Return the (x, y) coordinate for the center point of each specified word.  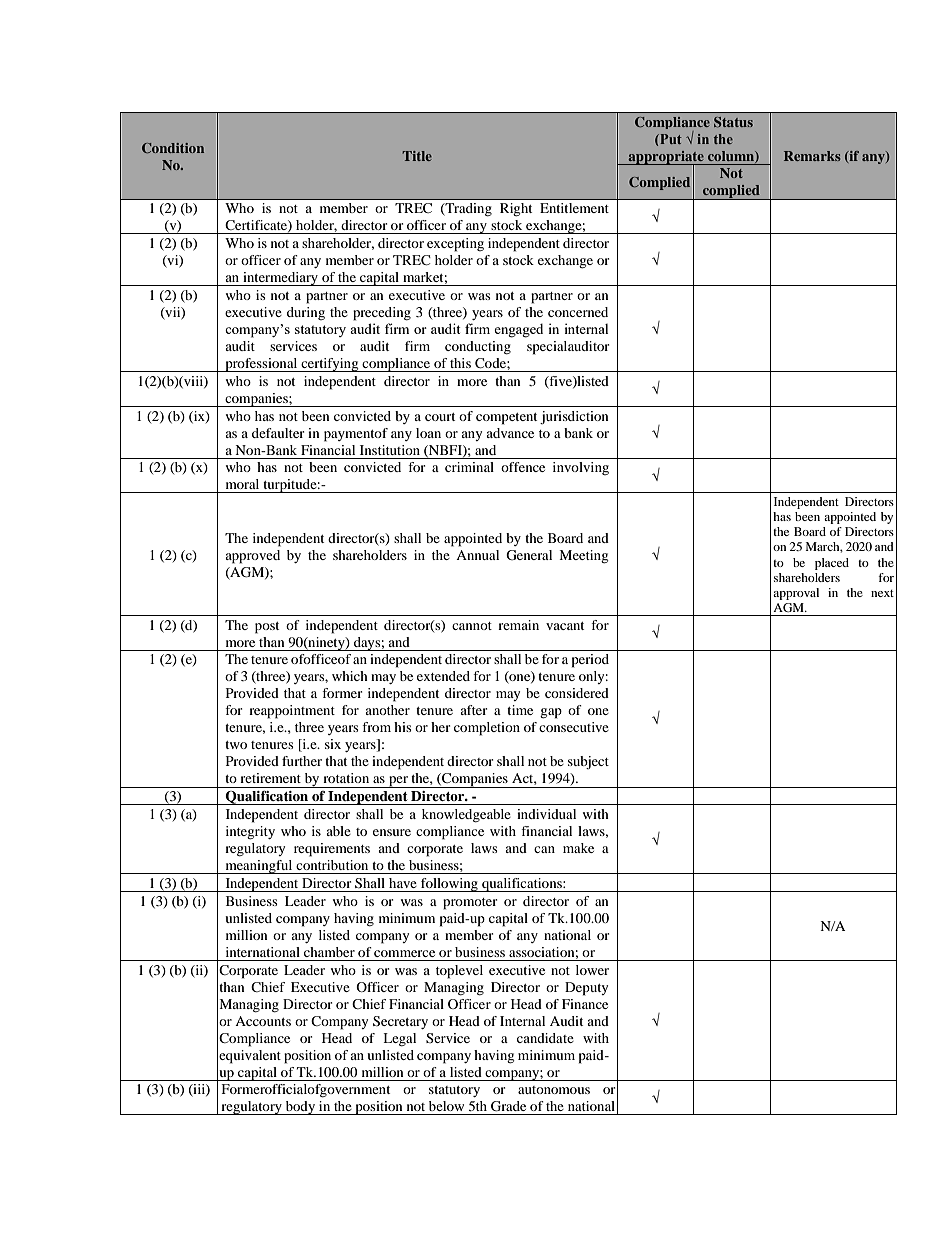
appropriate (666, 158)
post (267, 628)
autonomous (554, 1090)
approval (796, 594)
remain (518, 625)
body (301, 1108)
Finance (585, 1004)
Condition (173, 148)
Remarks (812, 156)
